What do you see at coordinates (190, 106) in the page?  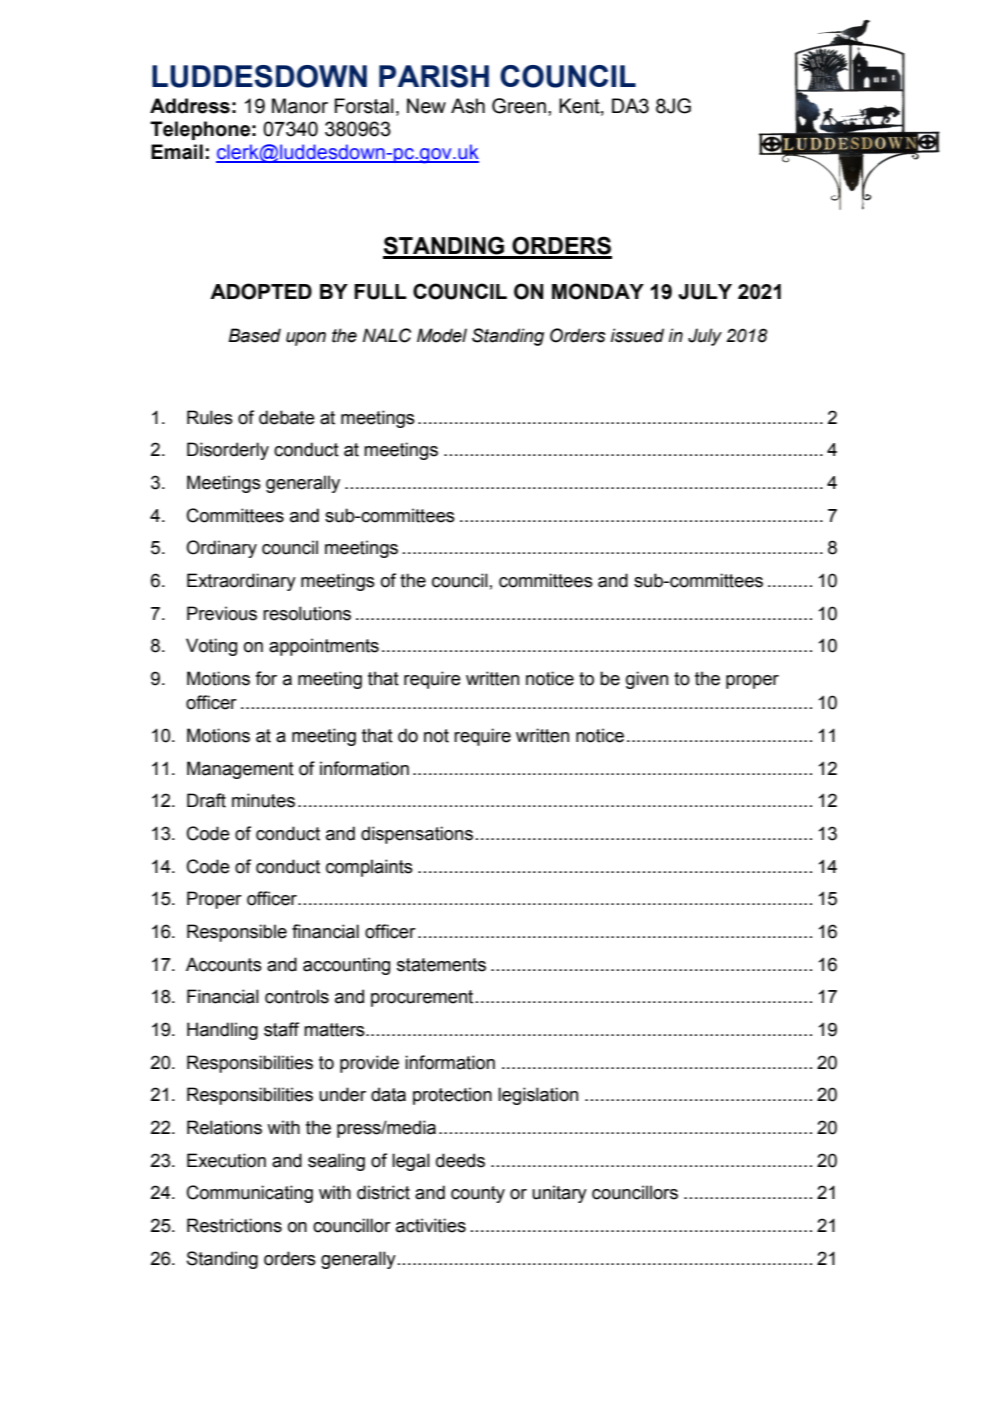 I see `Address` at bounding box center [190, 106].
